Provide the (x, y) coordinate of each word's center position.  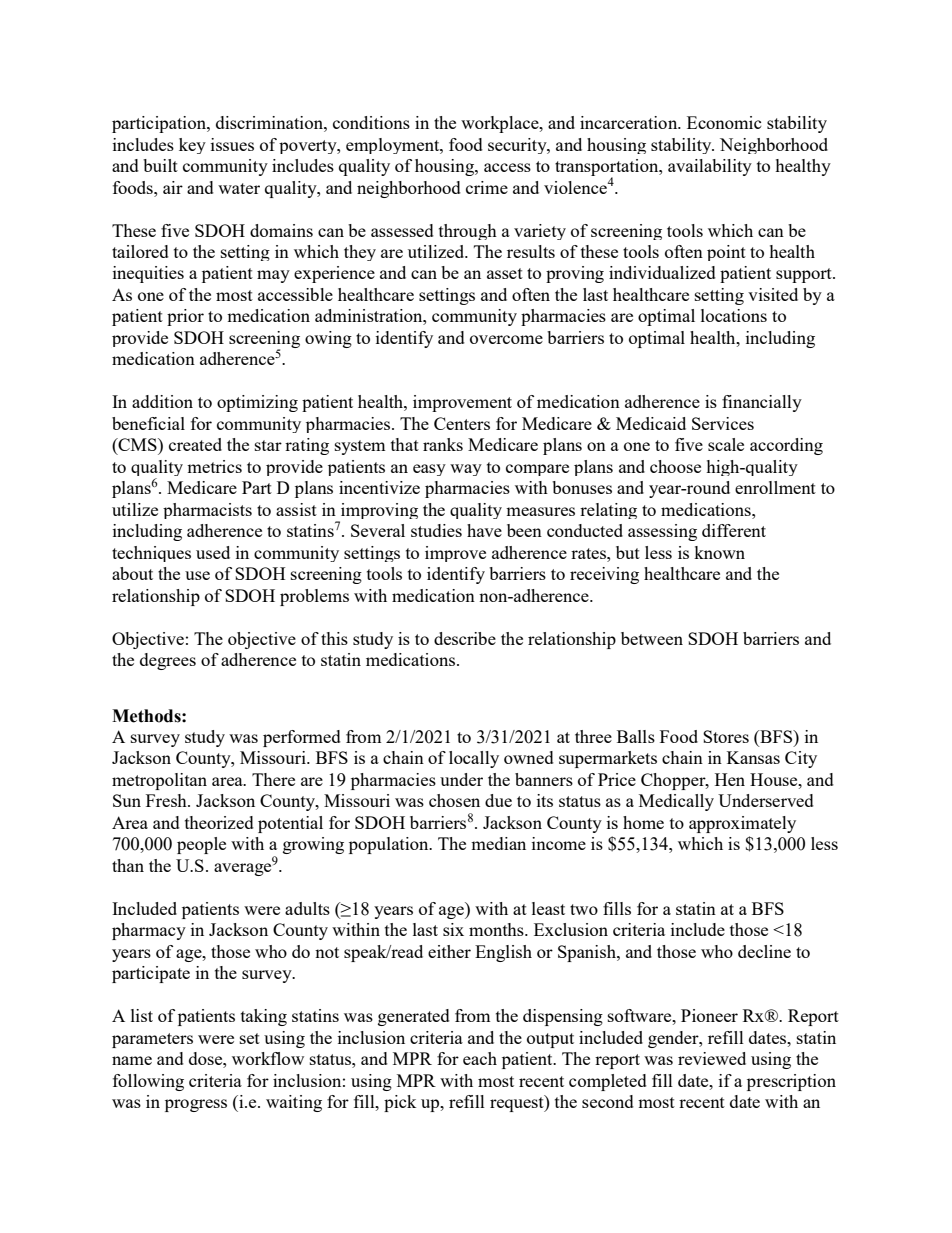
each (480, 1058)
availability (710, 167)
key (192, 146)
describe (465, 638)
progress (196, 1105)
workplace (501, 124)
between (652, 638)
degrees (168, 661)
